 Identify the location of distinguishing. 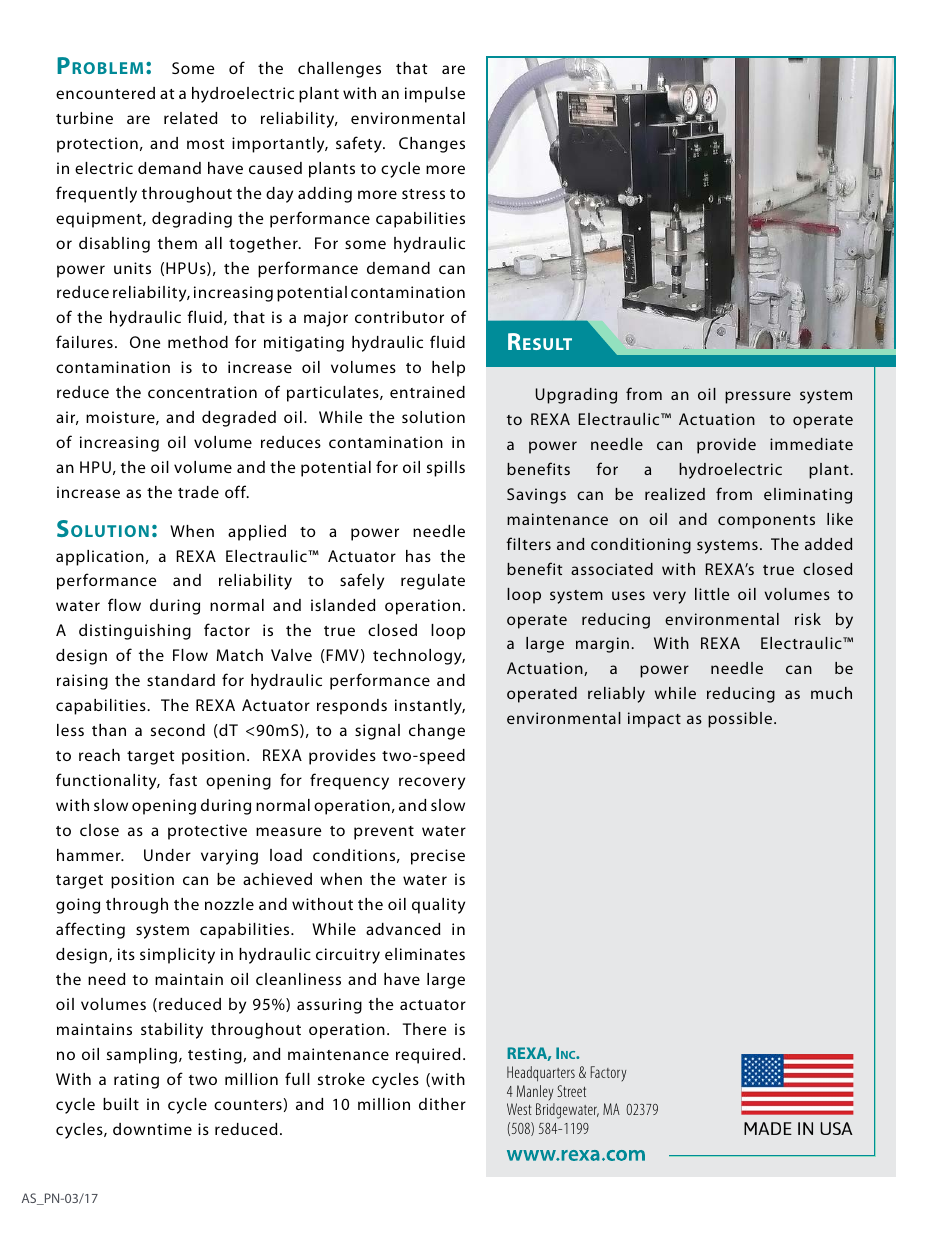
(135, 632).
